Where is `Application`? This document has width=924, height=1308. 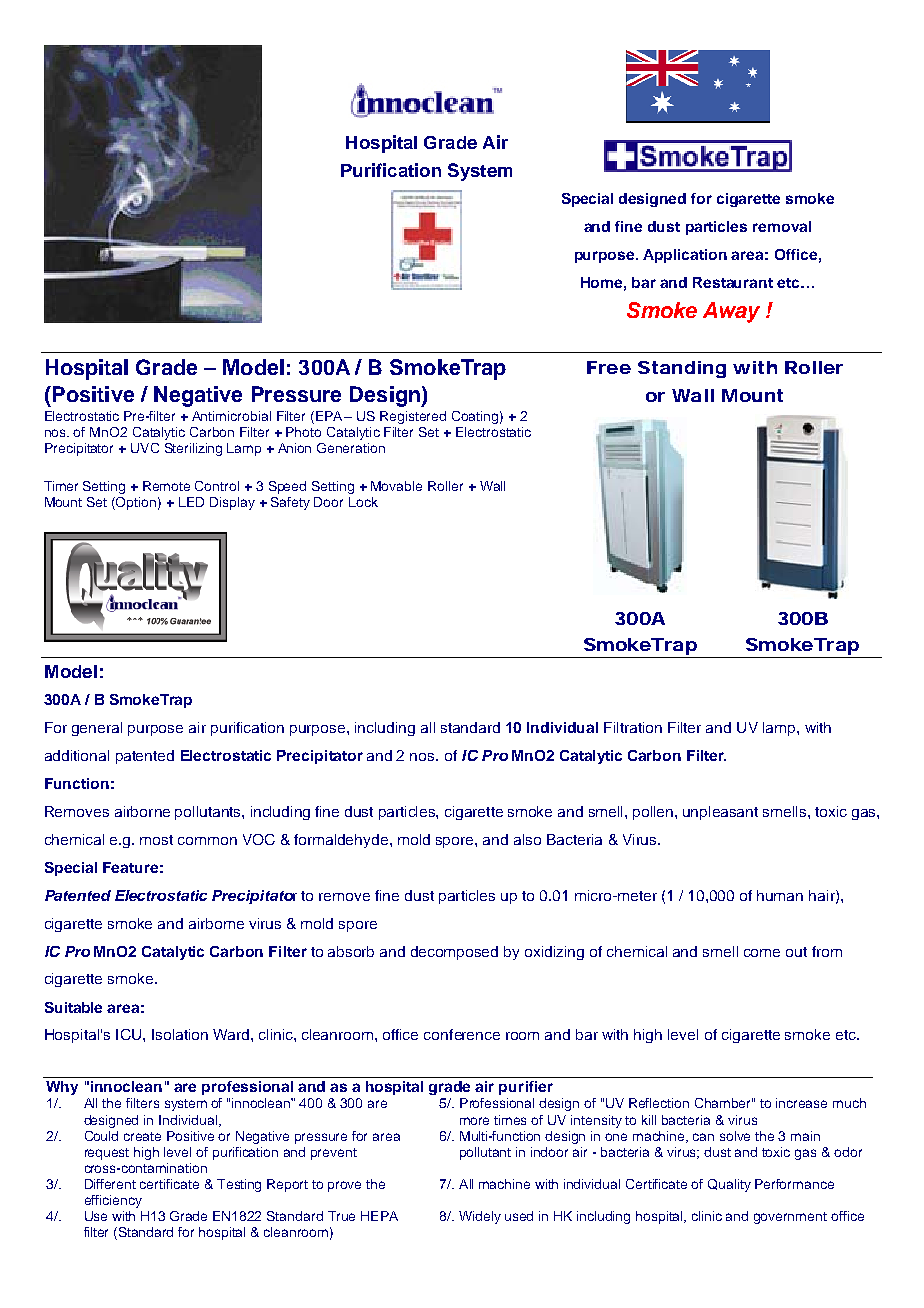 Application is located at coordinates (685, 256).
